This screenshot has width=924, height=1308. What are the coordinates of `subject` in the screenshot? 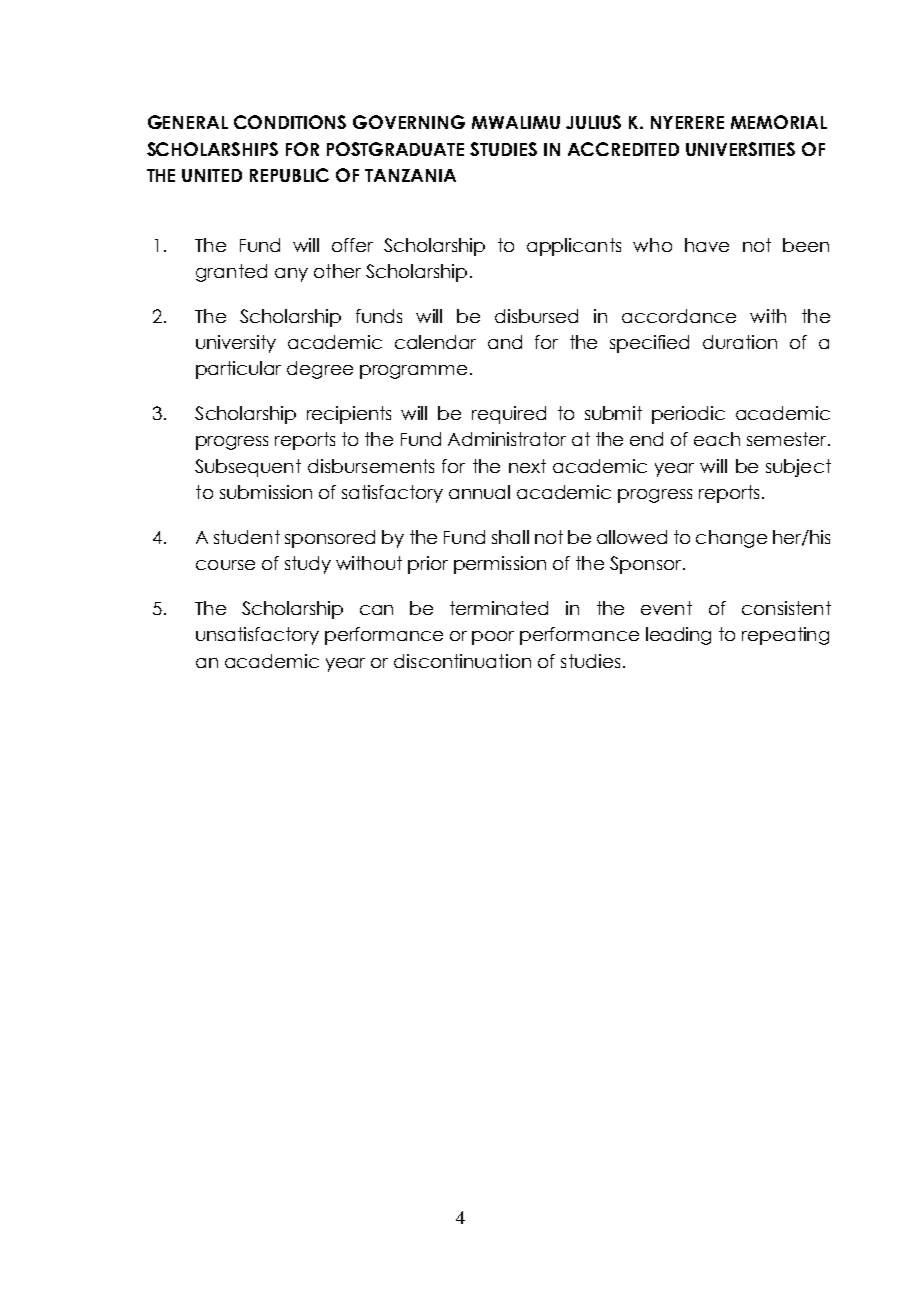 It's located at (798, 468).
